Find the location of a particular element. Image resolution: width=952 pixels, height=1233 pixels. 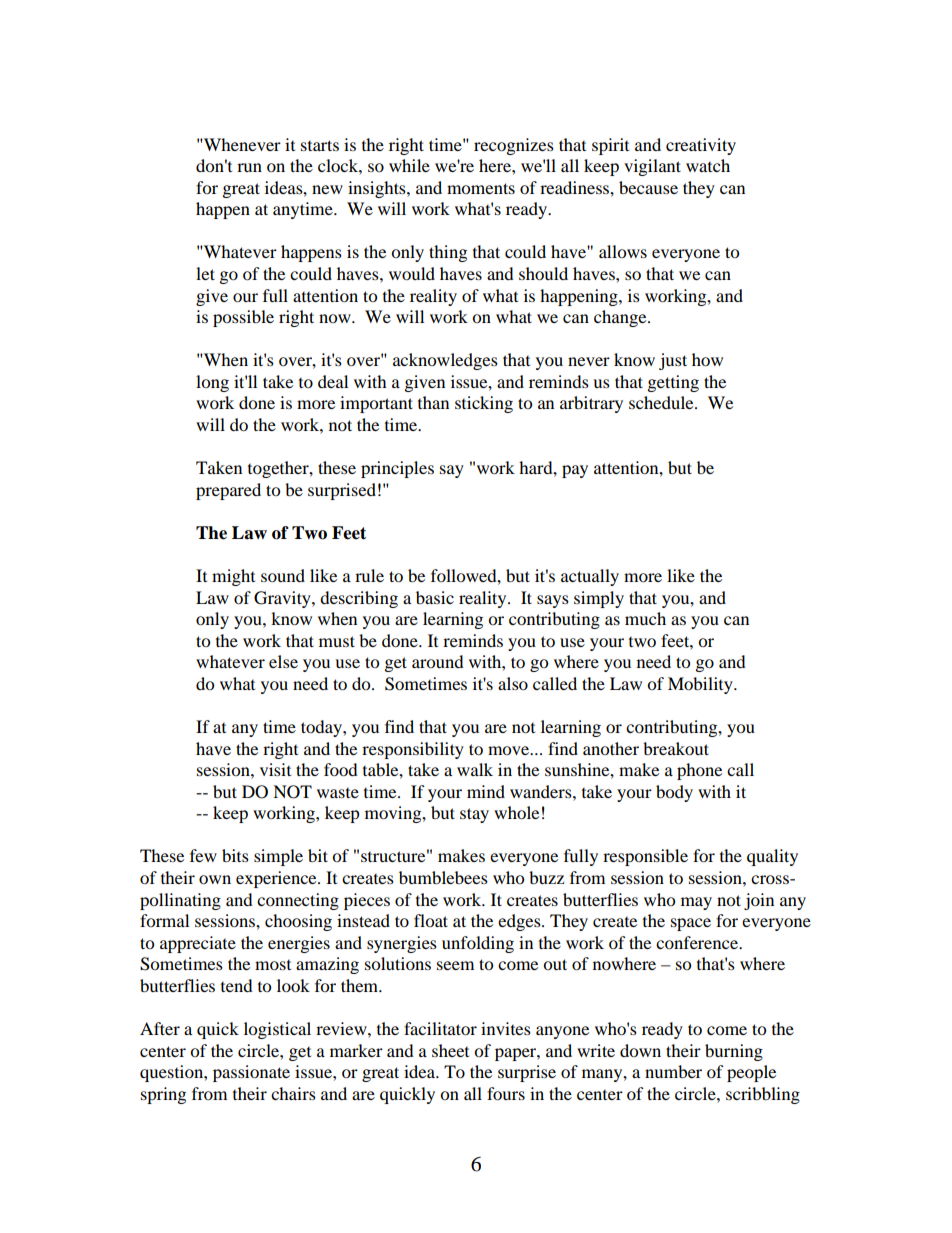

principles is located at coordinates (397, 469).
